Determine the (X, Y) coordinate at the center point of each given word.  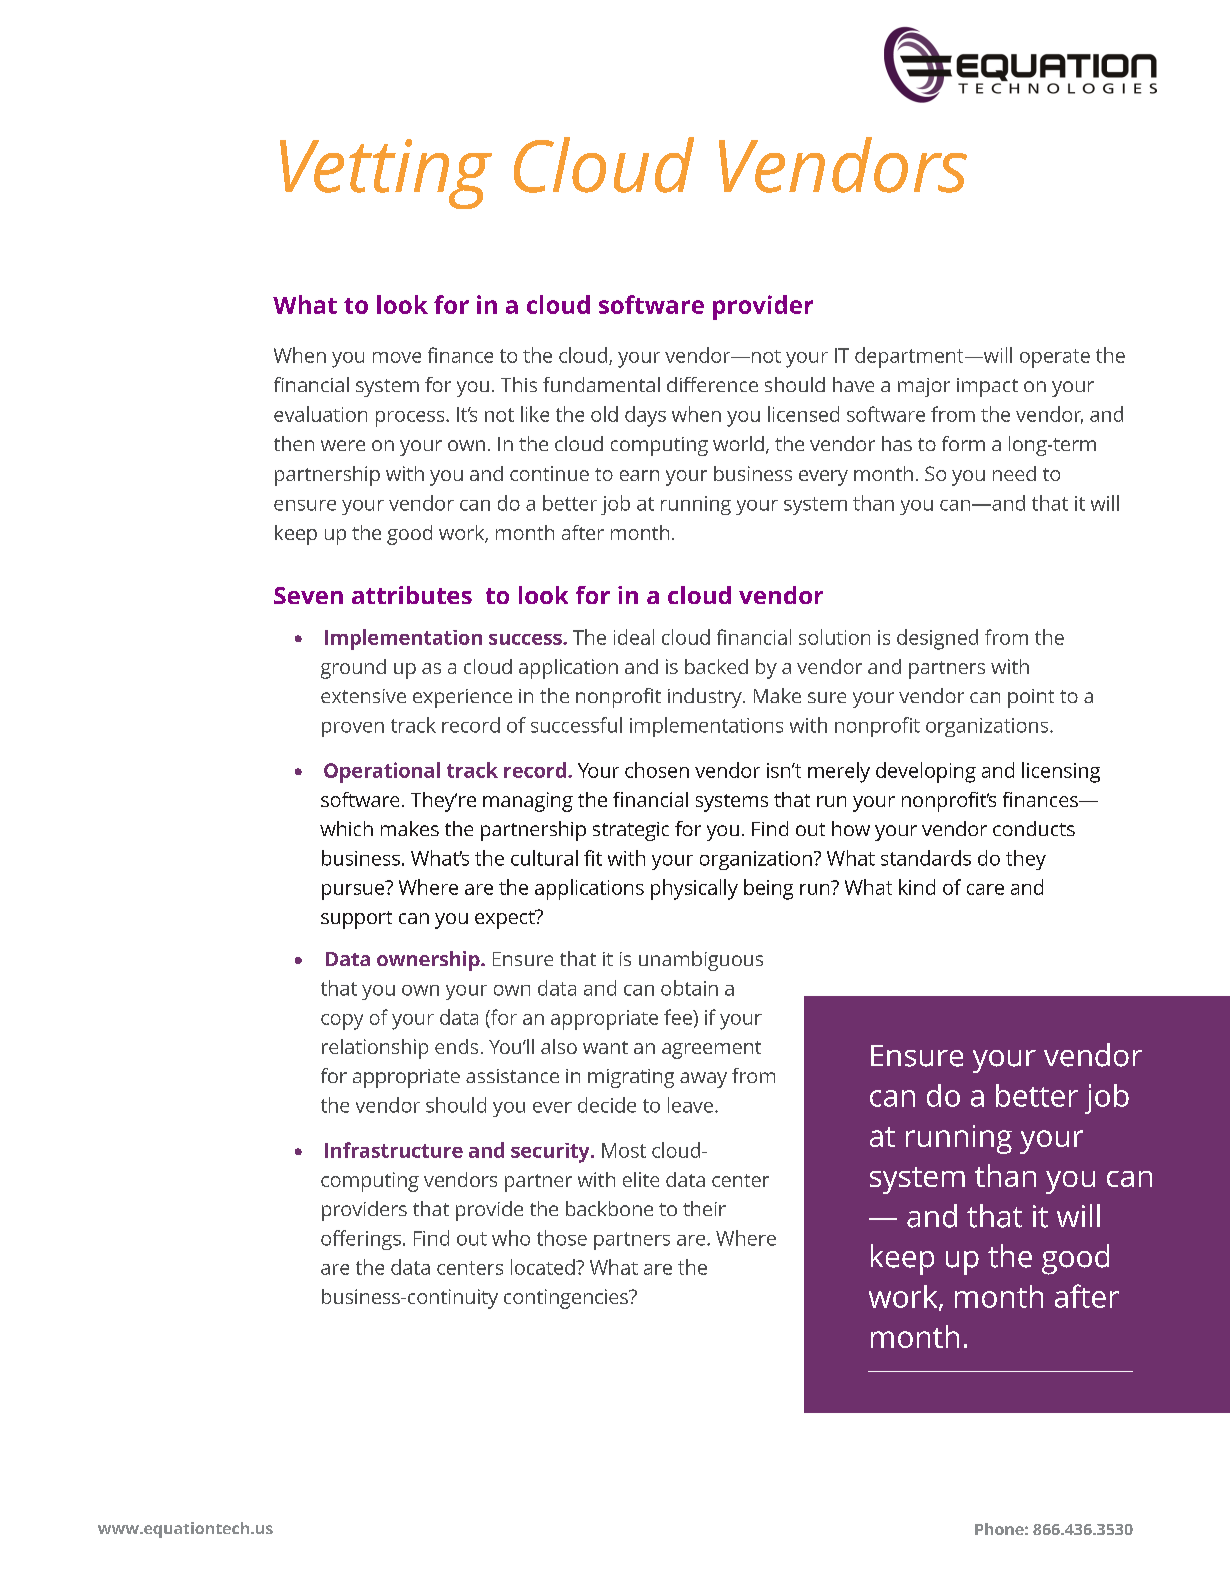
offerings (361, 1240)
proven (353, 729)
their (704, 1208)
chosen (657, 770)
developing (926, 772)
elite (641, 1179)
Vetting (386, 174)
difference (712, 384)
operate (1055, 358)
